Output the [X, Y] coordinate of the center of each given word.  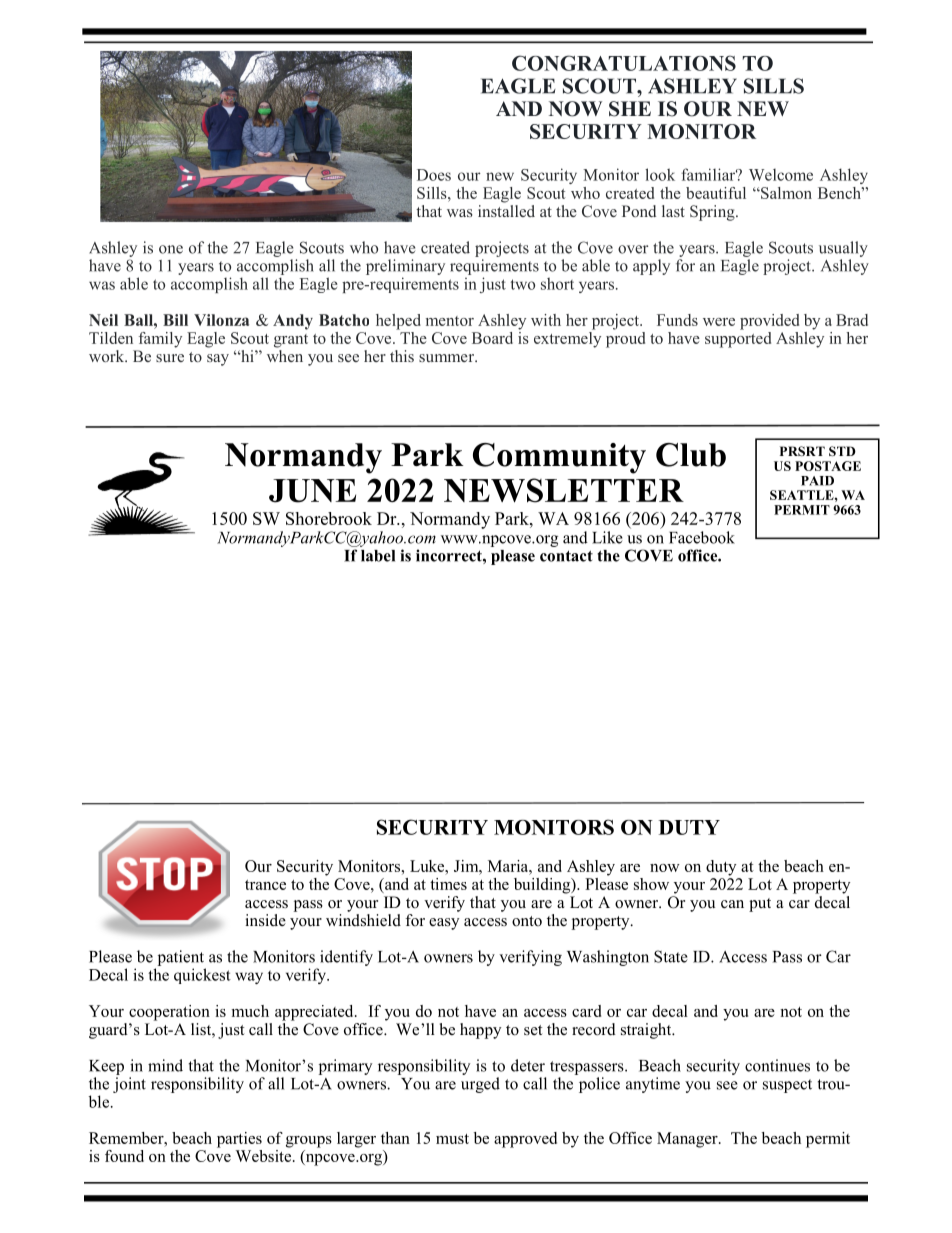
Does [434, 175]
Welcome [781, 175]
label [378, 556]
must [452, 1139]
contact [566, 556]
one [171, 249]
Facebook [702, 537]
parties [239, 1140]
